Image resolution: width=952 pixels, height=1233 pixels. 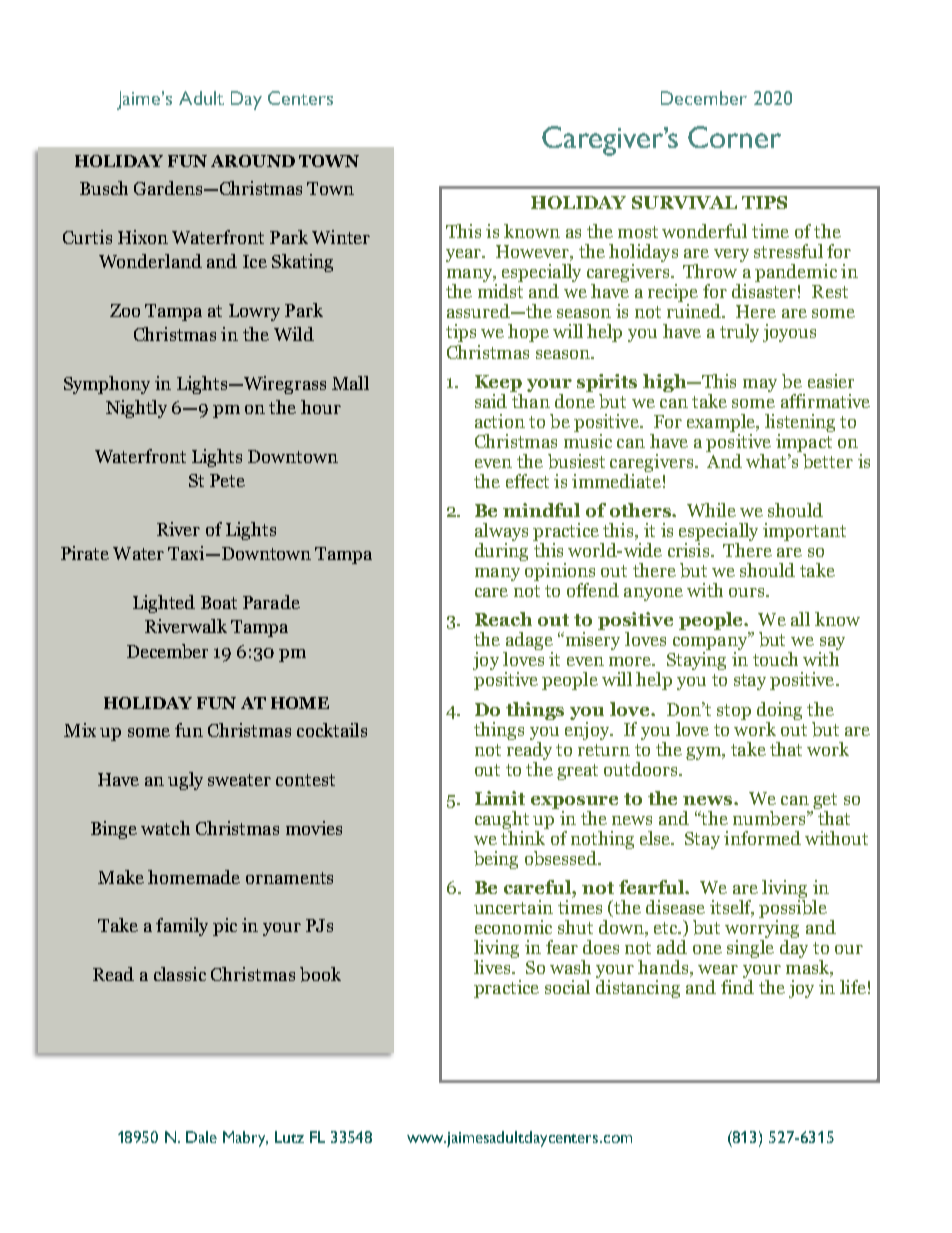 I want to click on Corner, so click(x=734, y=137).
